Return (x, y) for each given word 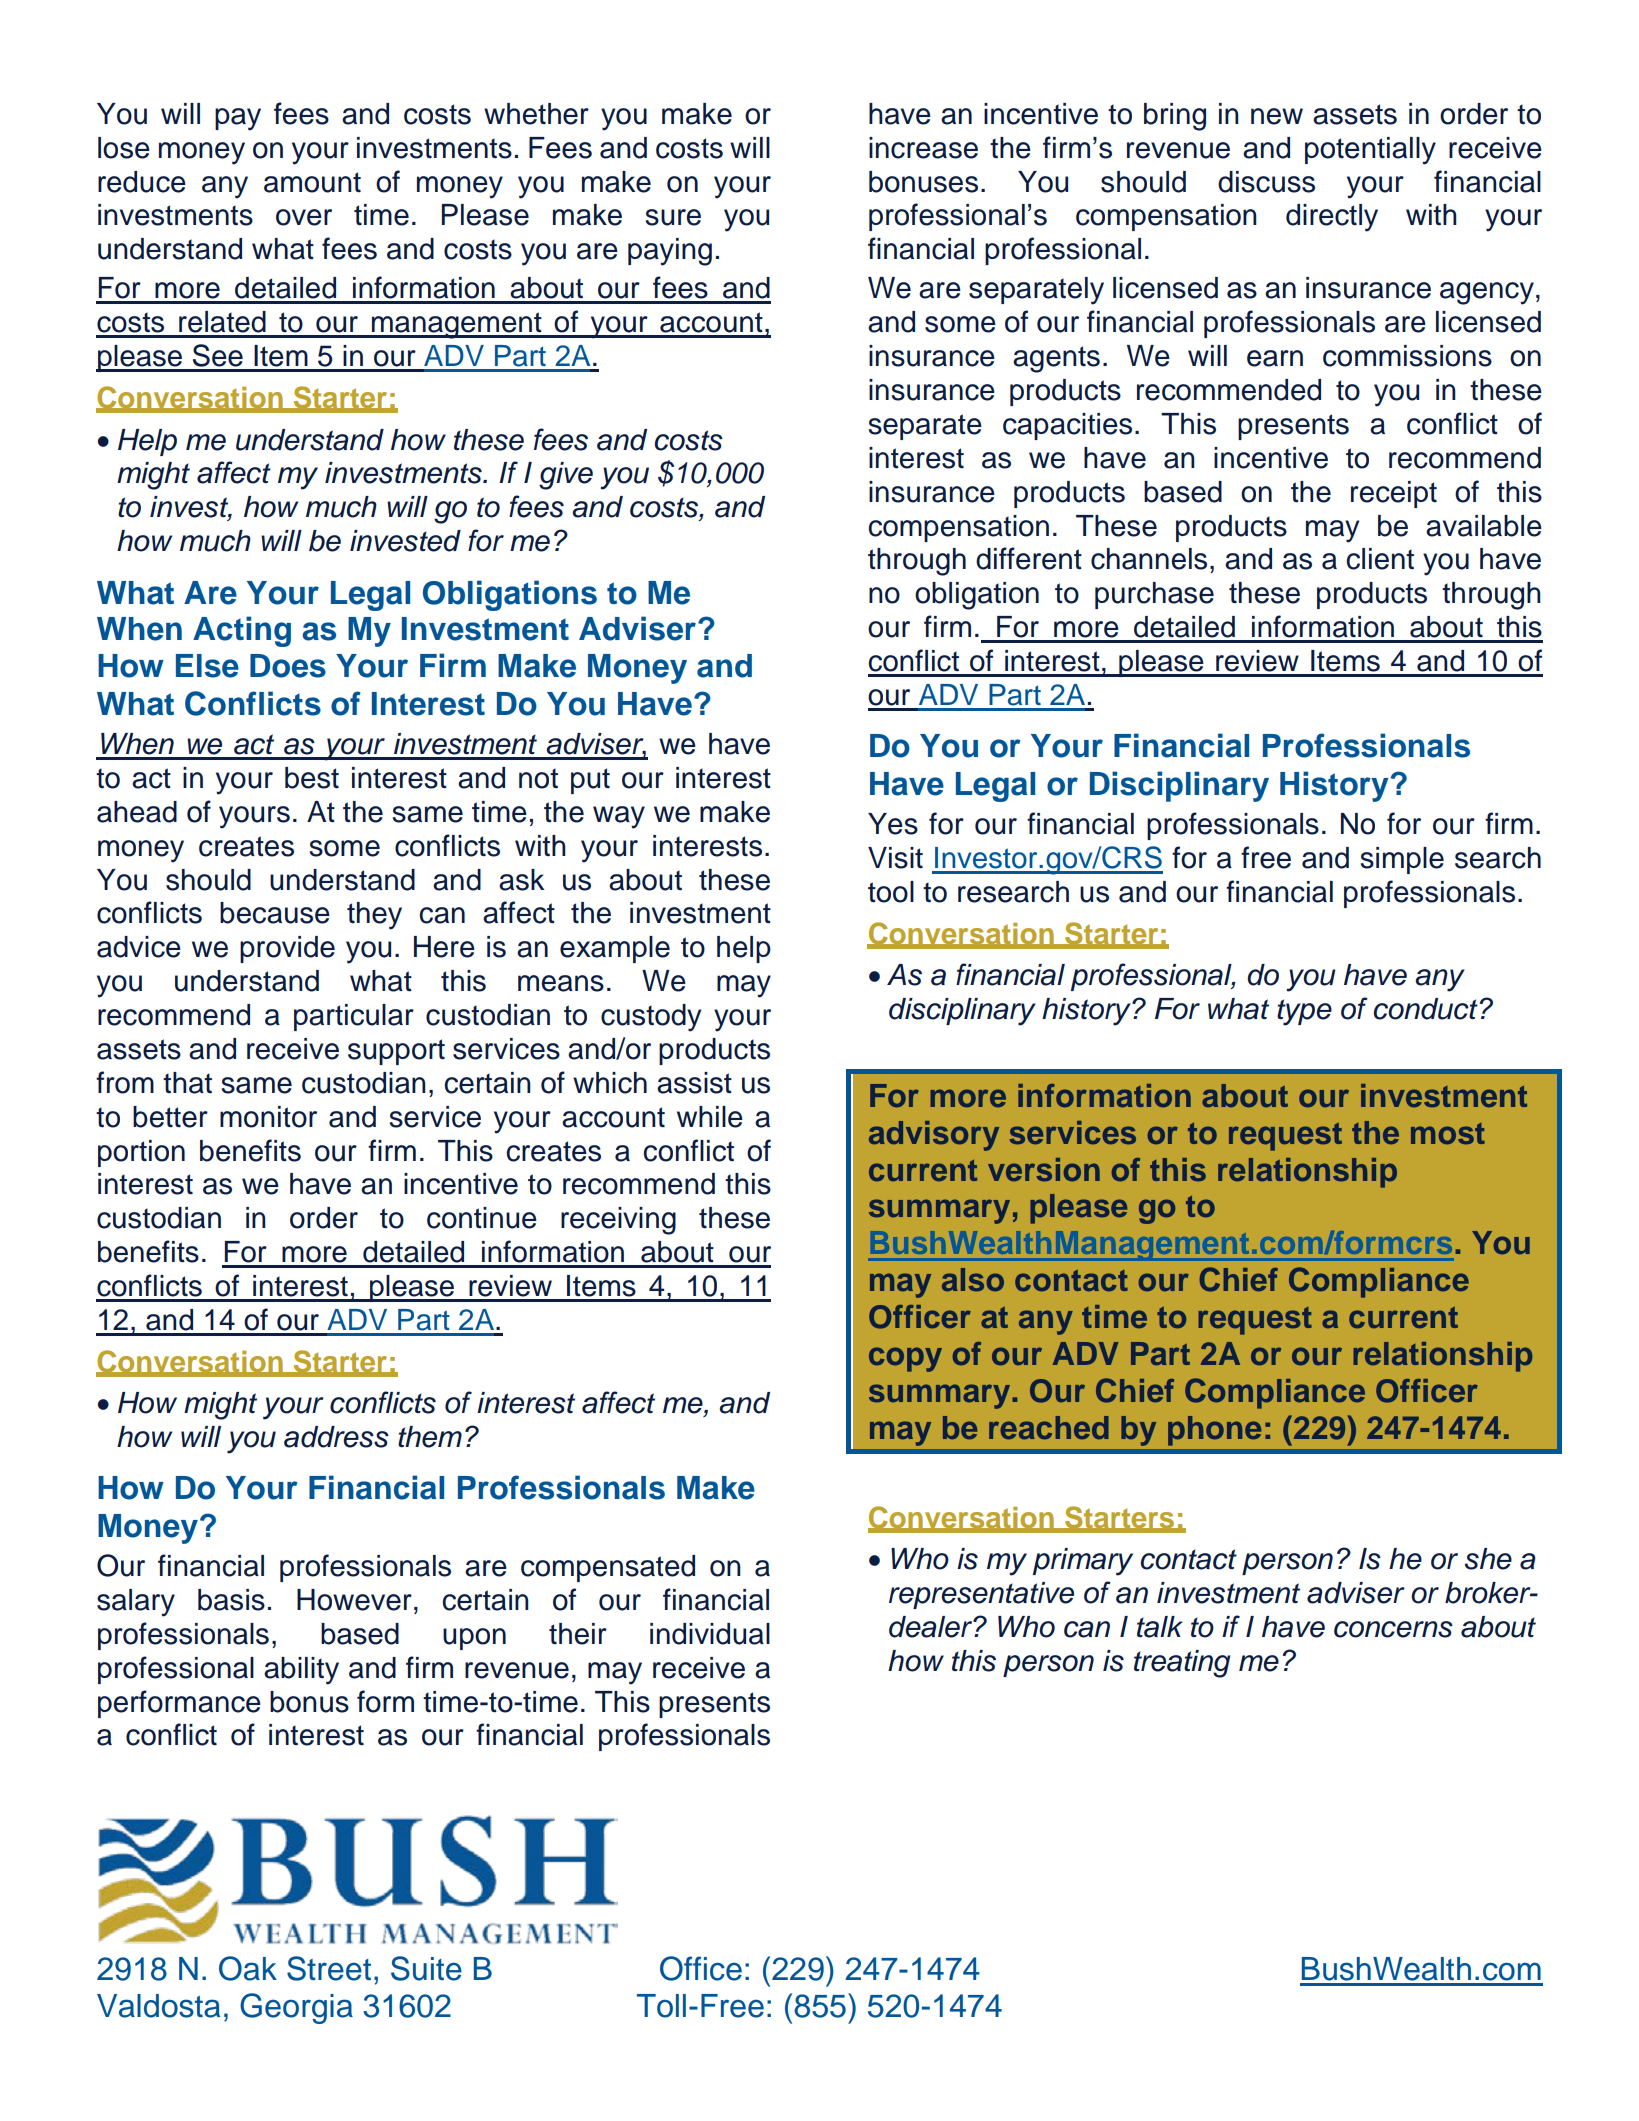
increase (923, 148)
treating (1182, 1664)
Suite (426, 1968)
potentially (1370, 151)
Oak (248, 1968)
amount (312, 182)
